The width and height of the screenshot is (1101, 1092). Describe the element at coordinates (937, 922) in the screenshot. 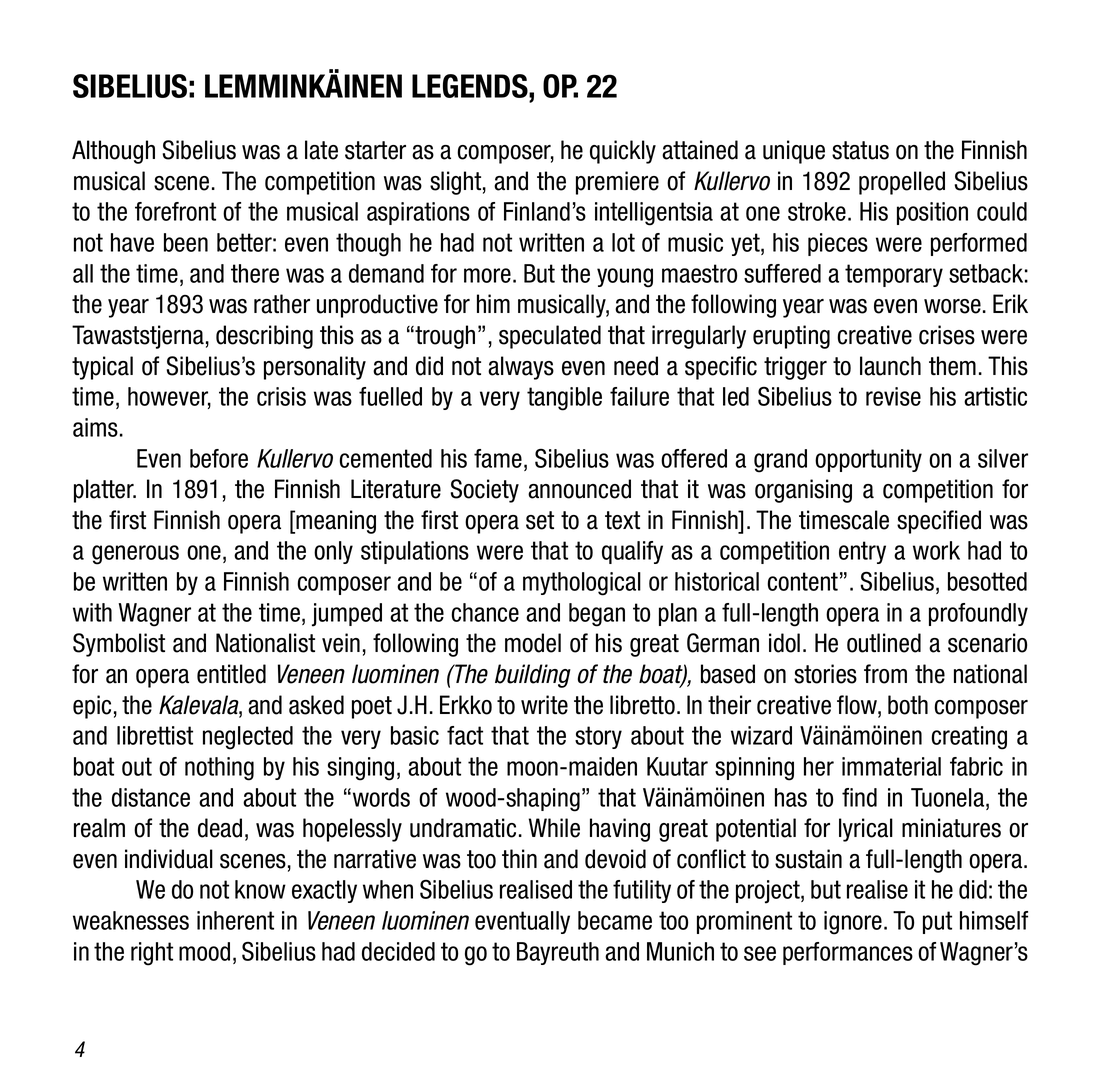

I see `put` at that location.
